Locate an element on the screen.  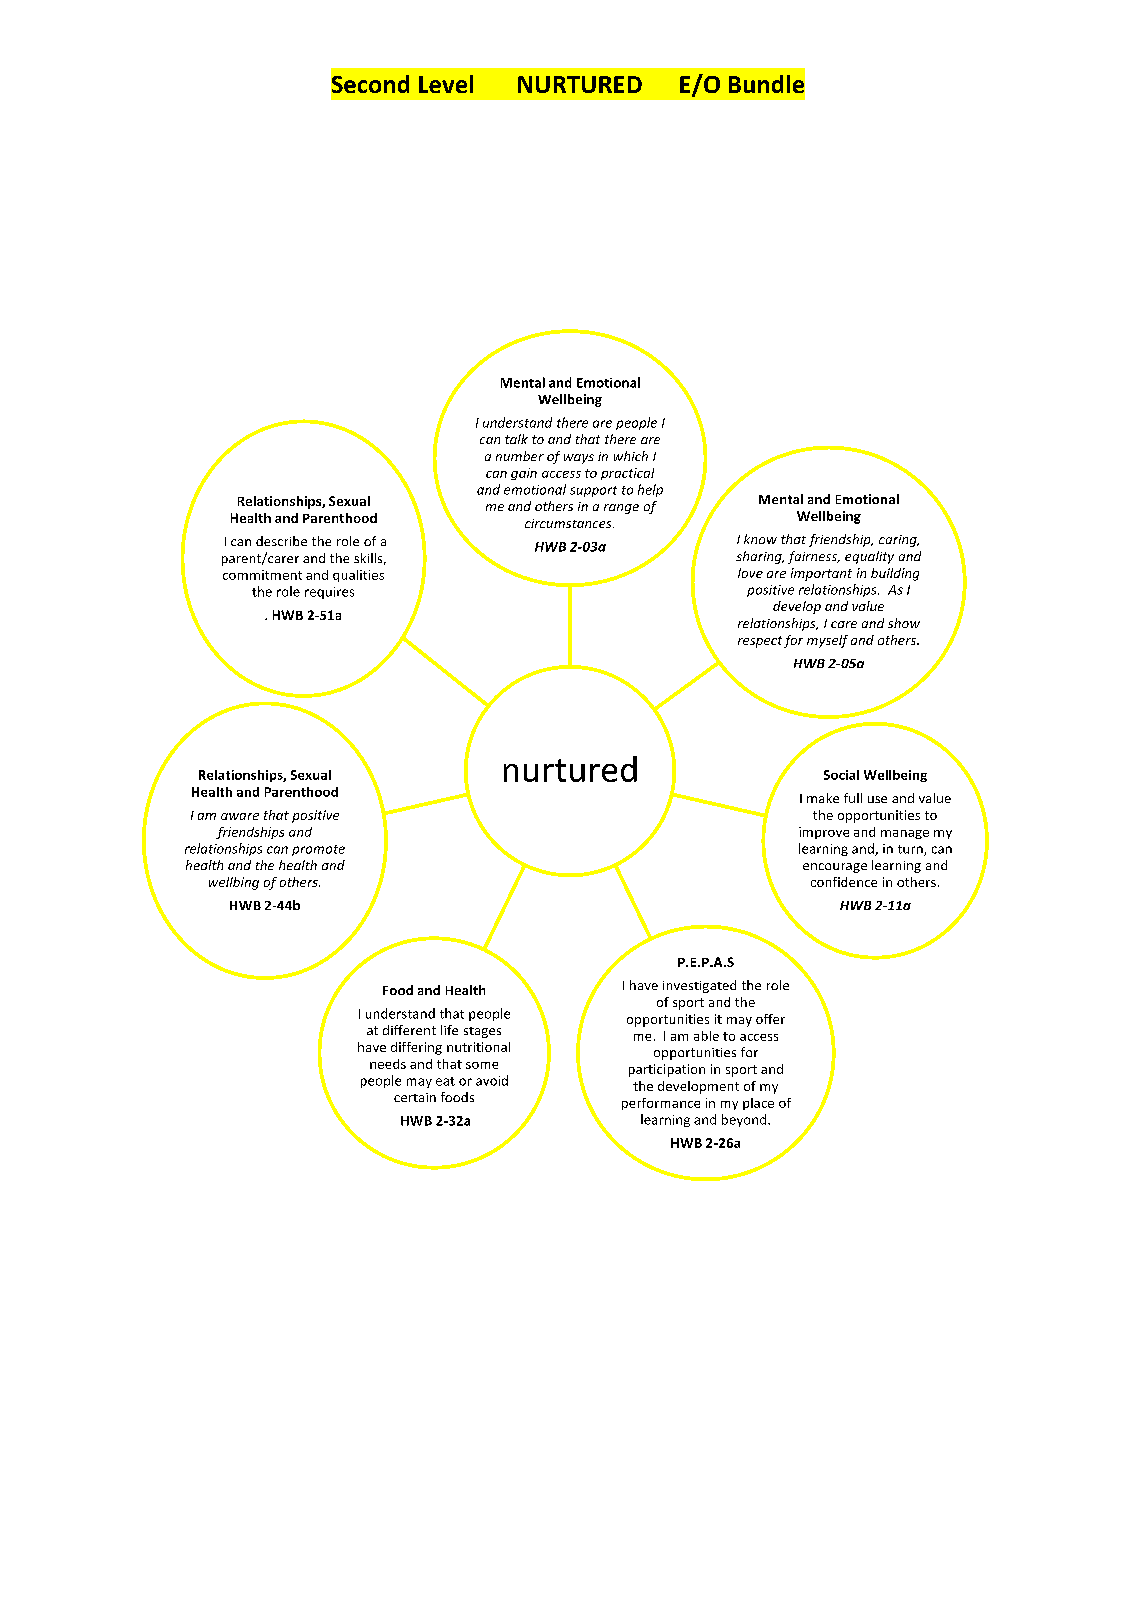
avoid is located at coordinates (492, 1080).
